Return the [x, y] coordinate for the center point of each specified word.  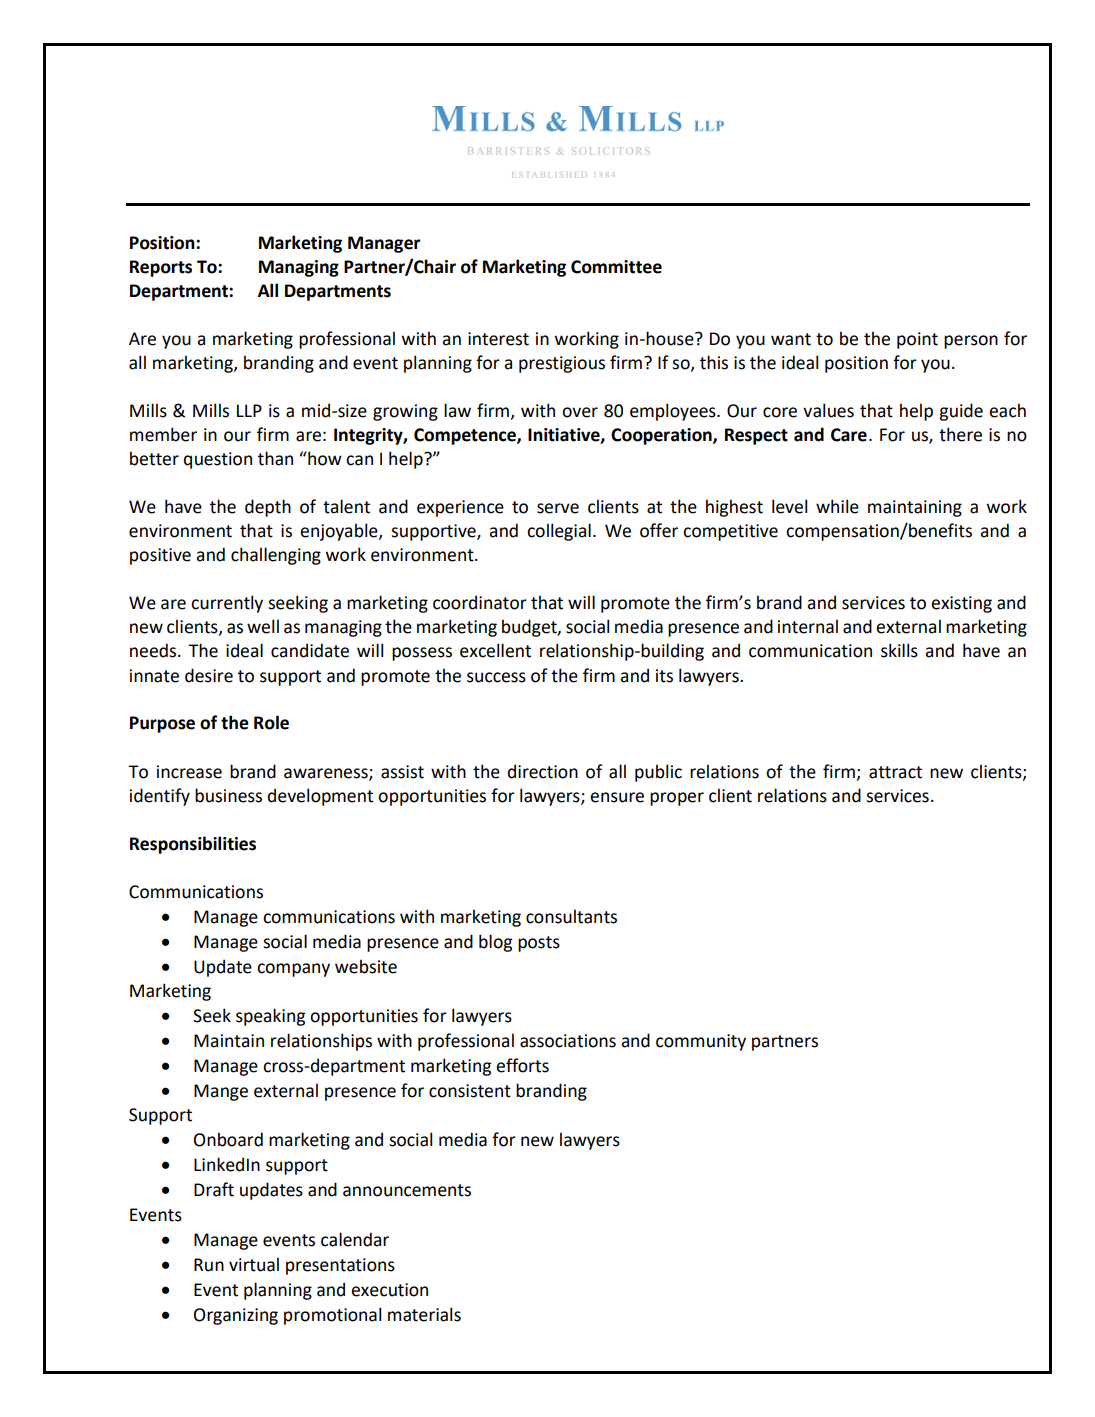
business [228, 795]
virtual [254, 1264]
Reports [161, 268]
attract [895, 772]
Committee [616, 267]
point [917, 340]
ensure [617, 797]
